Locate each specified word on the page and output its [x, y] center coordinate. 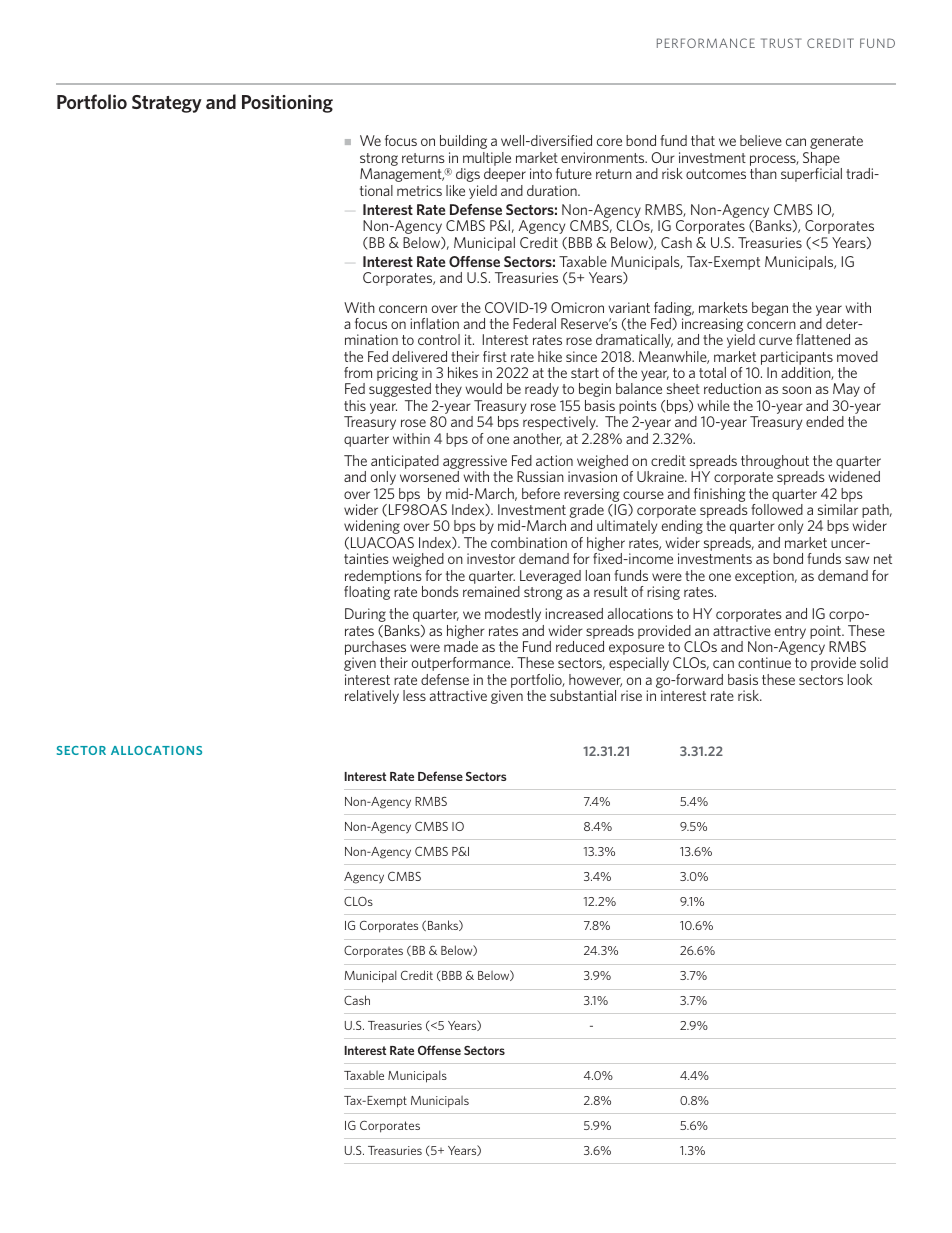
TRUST [781, 43]
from [358, 372]
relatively [372, 697]
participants [797, 359]
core [609, 142]
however [595, 680]
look [860, 679]
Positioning [287, 104]
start [585, 373]
